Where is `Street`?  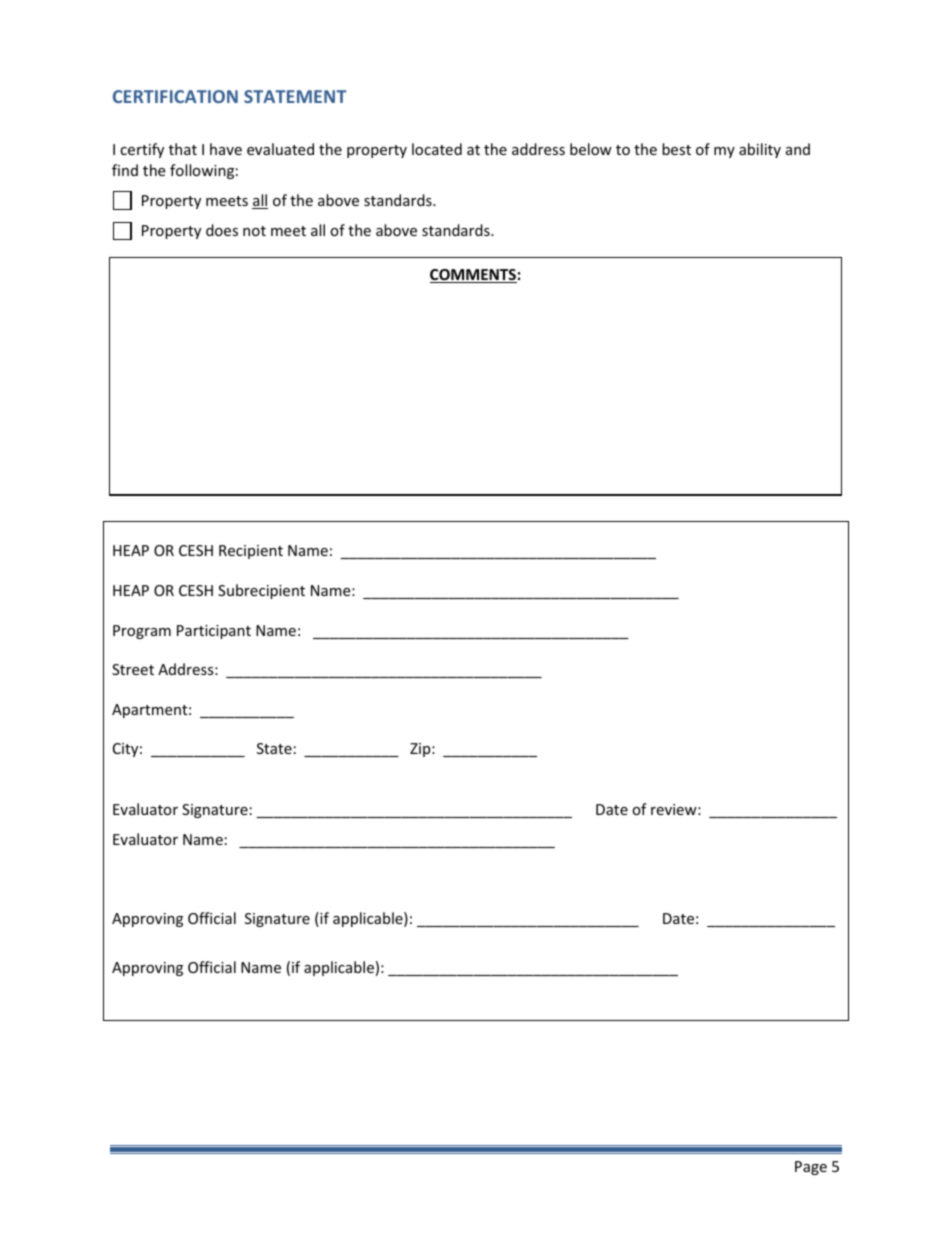 Street is located at coordinates (133, 669).
